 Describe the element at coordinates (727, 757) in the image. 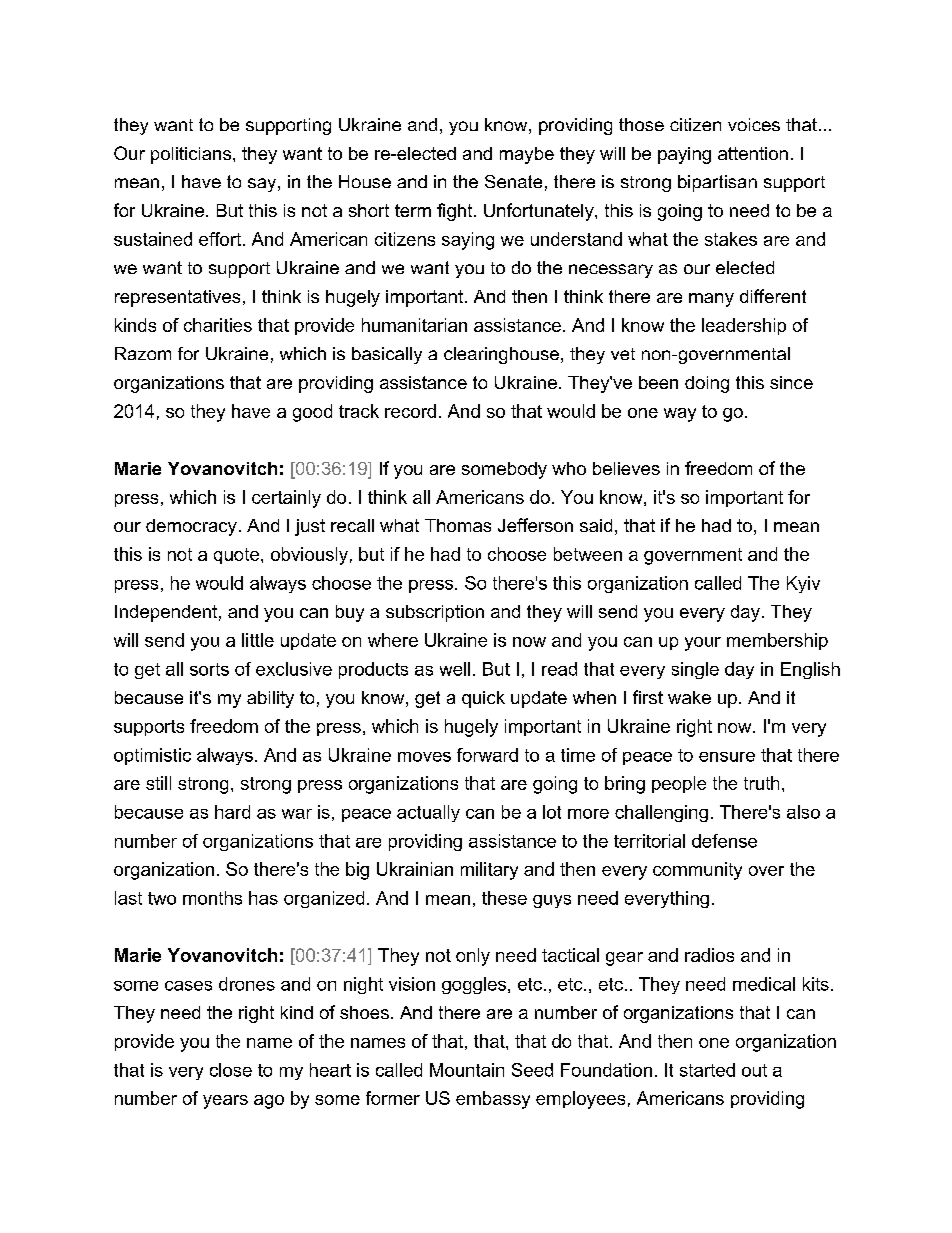

I see `ensure` at that location.
